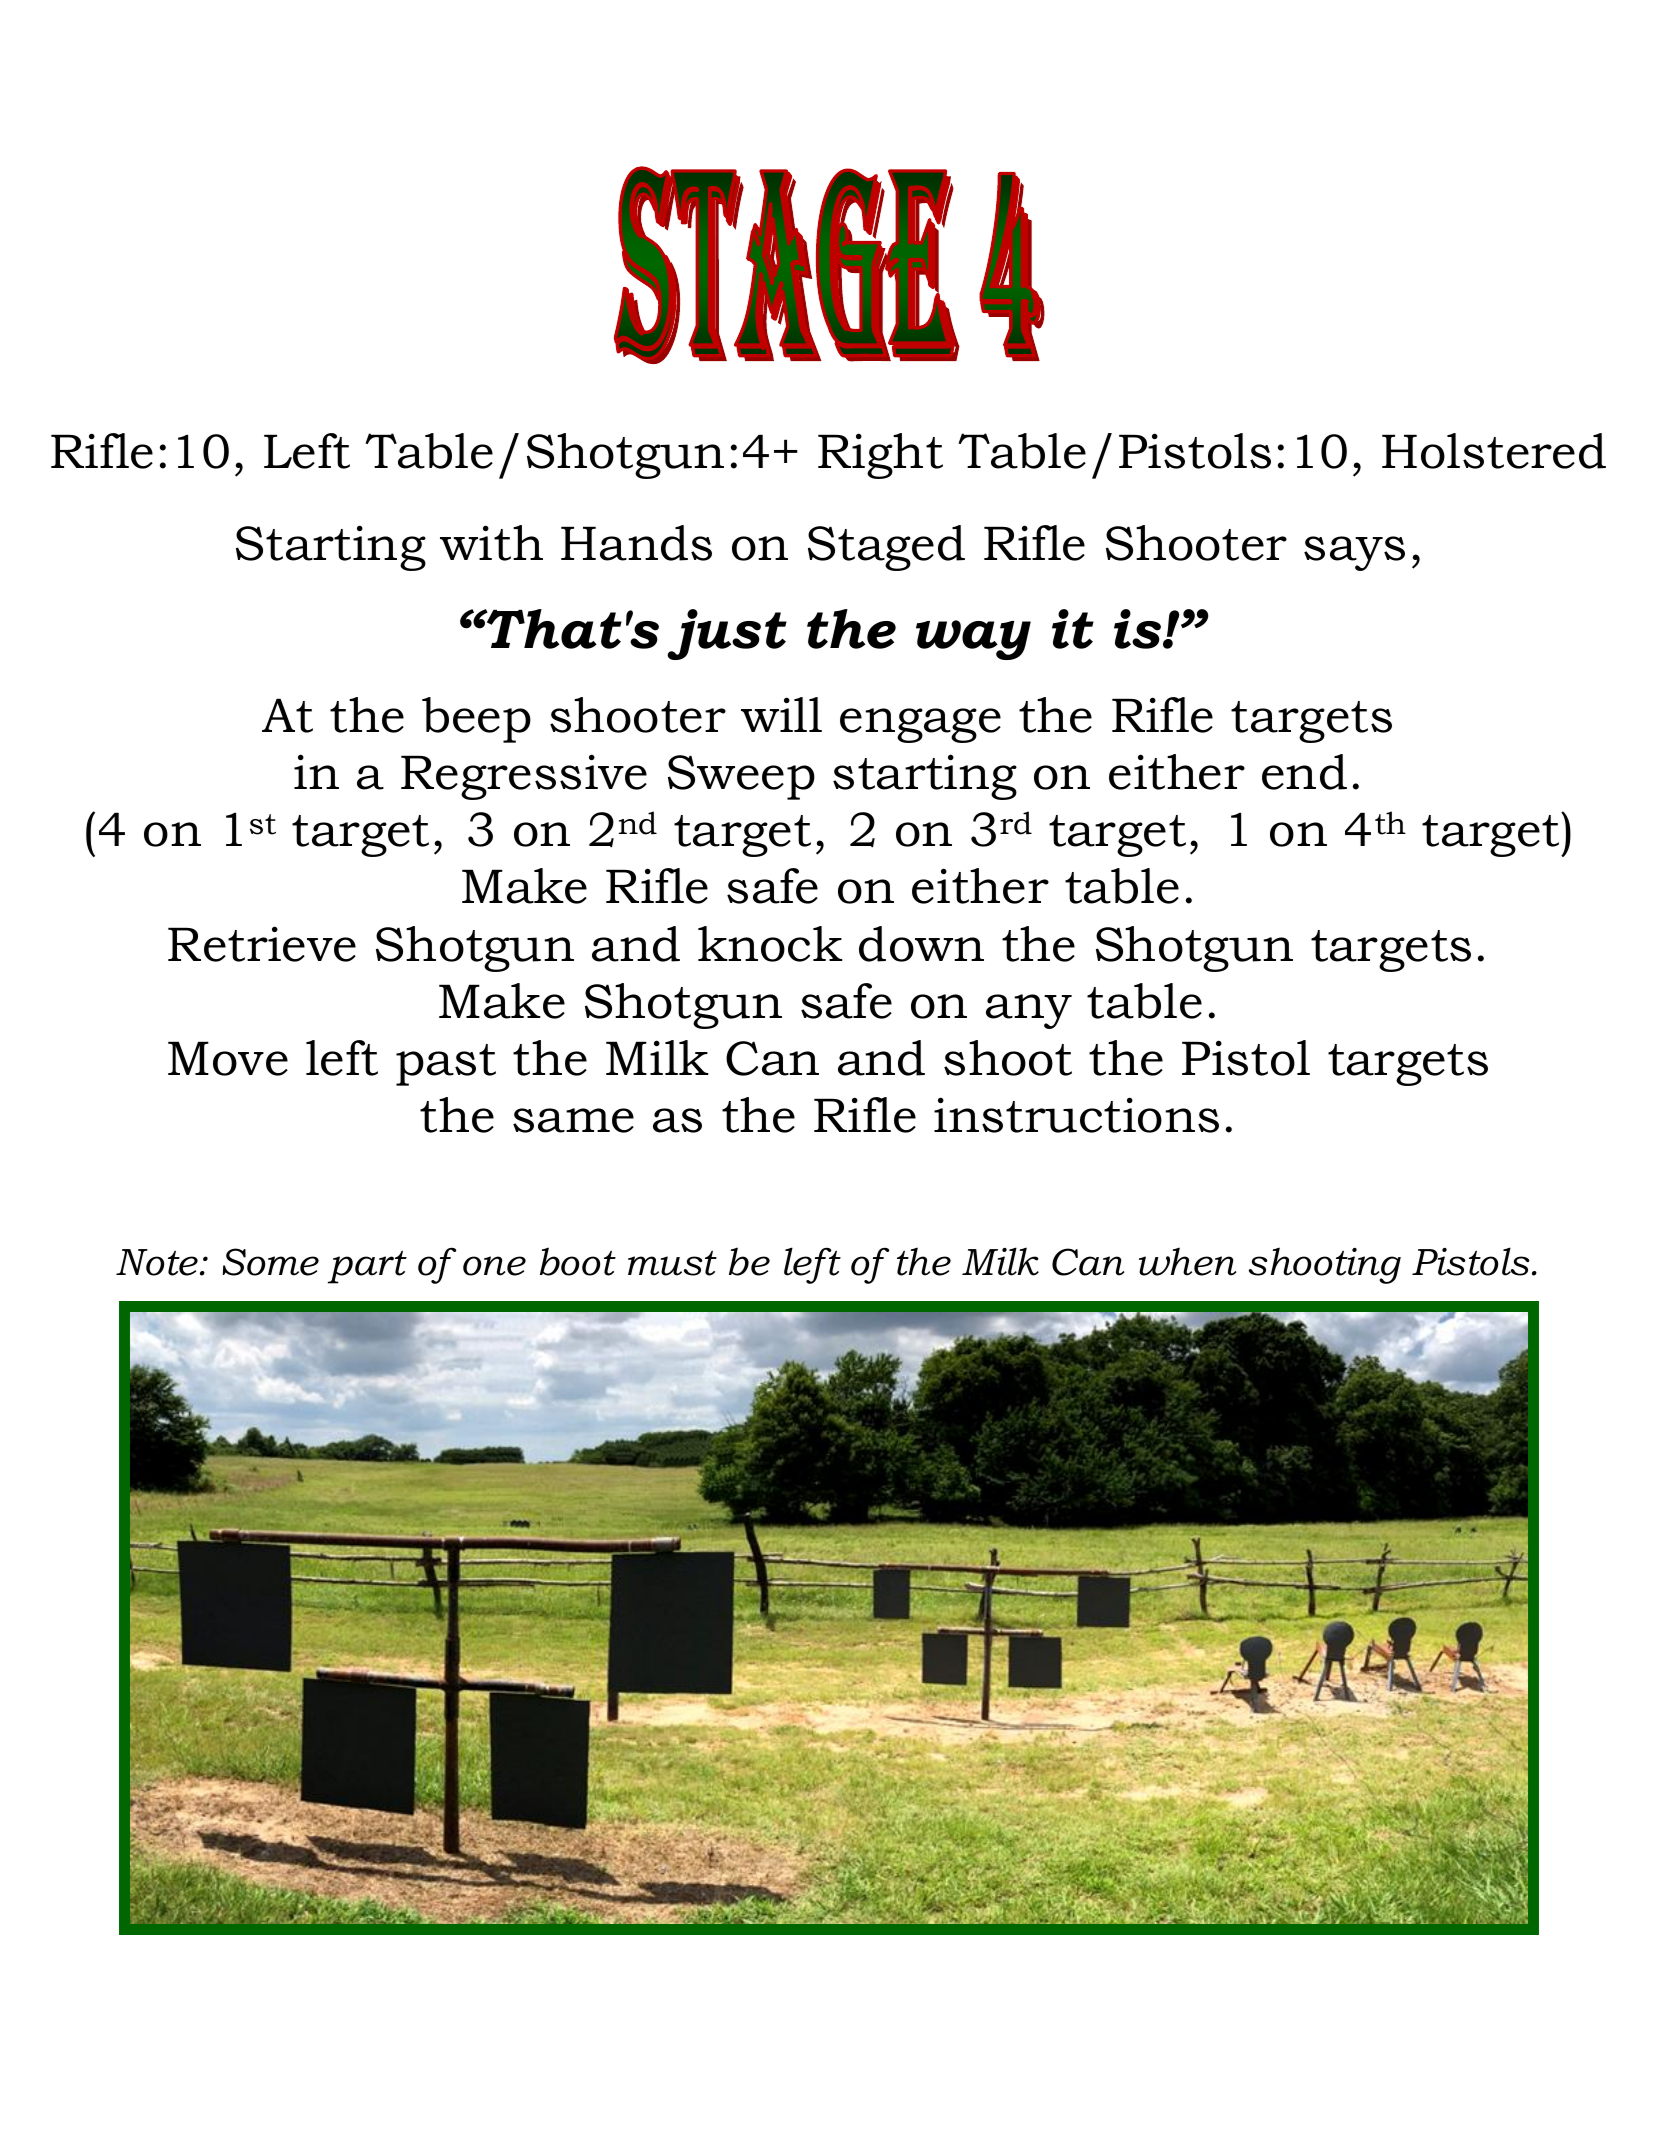 The height and width of the screenshot is (2145, 1657). I want to click on must, so click(672, 1263).
